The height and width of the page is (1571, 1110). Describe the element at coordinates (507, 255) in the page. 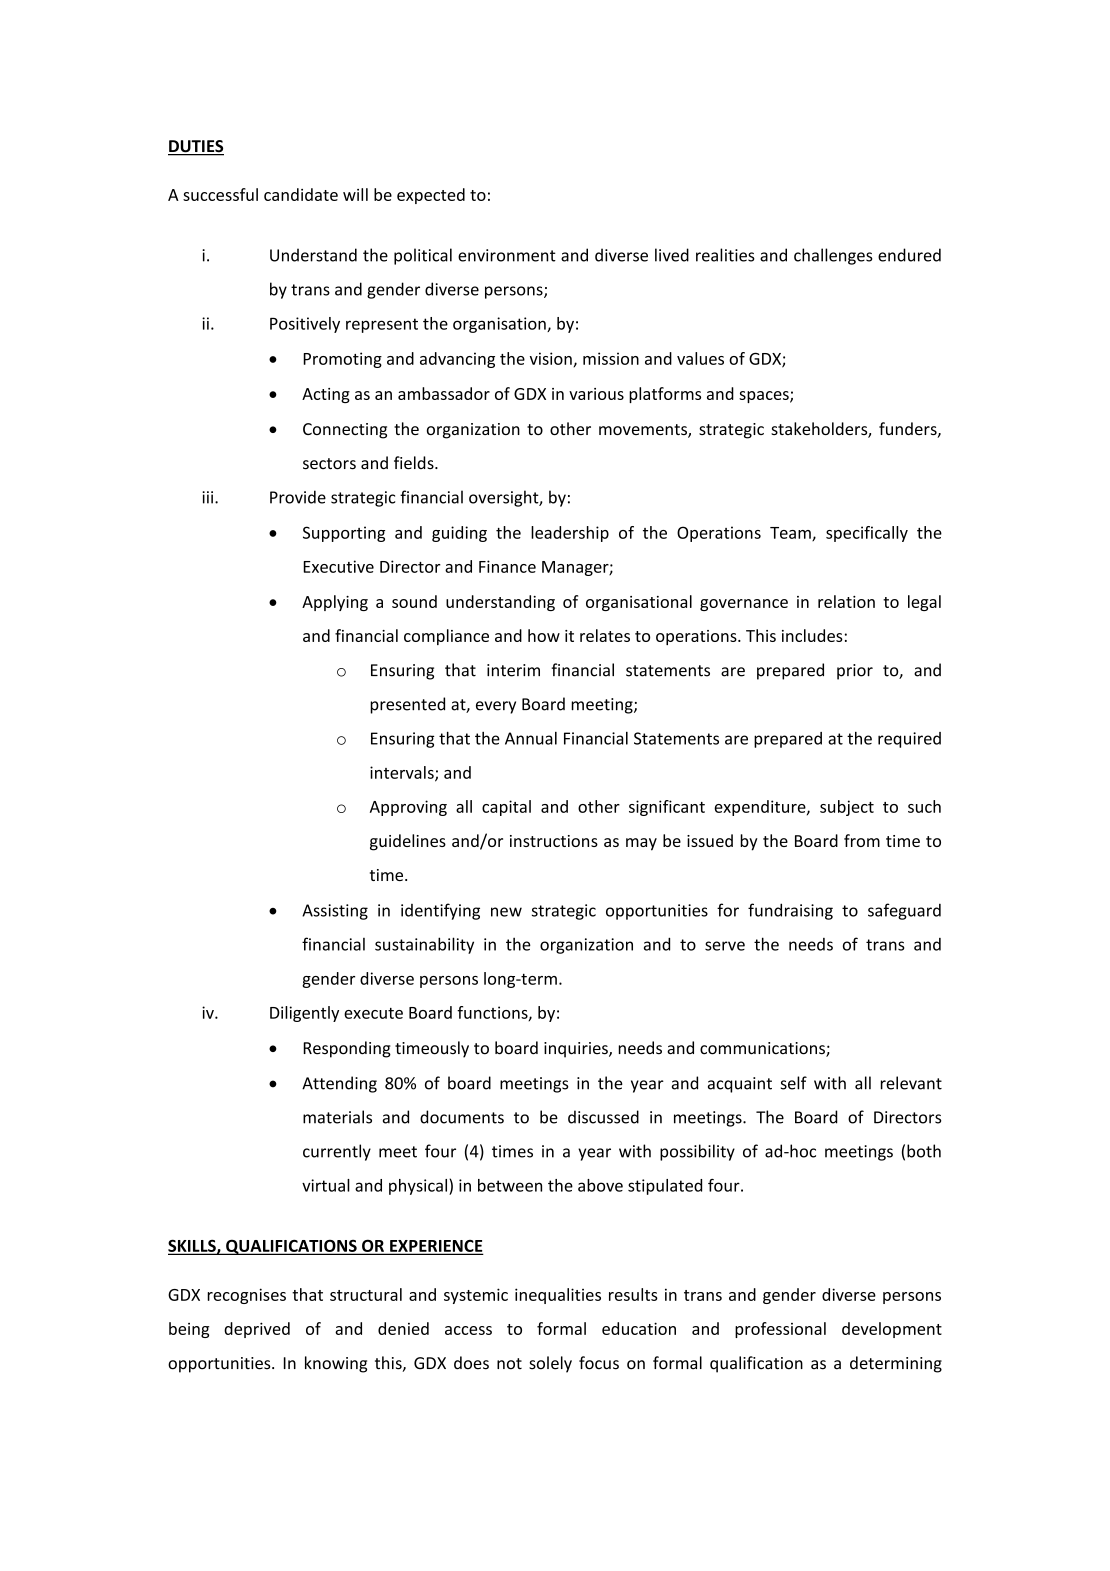

I see `environment` at that location.
